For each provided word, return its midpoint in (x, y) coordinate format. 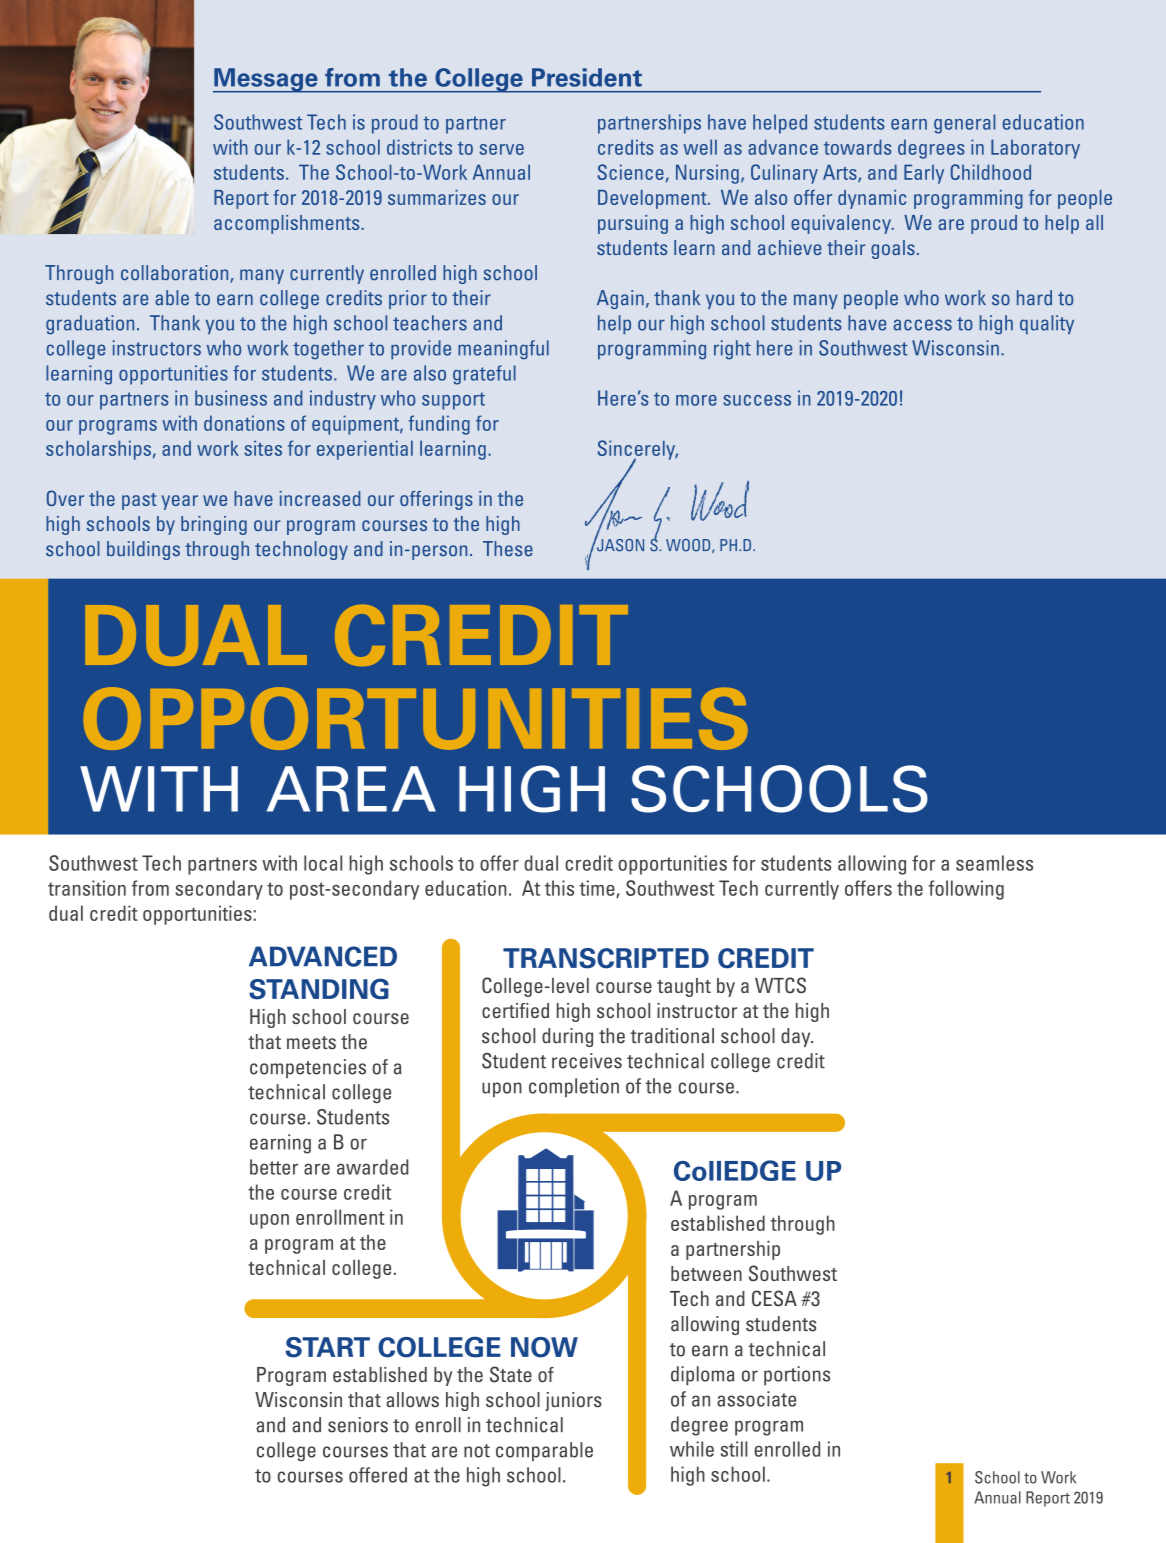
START (328, 1347)
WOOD (689, 546)
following (966, 890)
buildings (143, 550)
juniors (573, 1401)
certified (515, 1010)
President (587, 77)
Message (266, 80)
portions (797, 1376)
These (508, 549)
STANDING (319, 989)
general (964, 124)
